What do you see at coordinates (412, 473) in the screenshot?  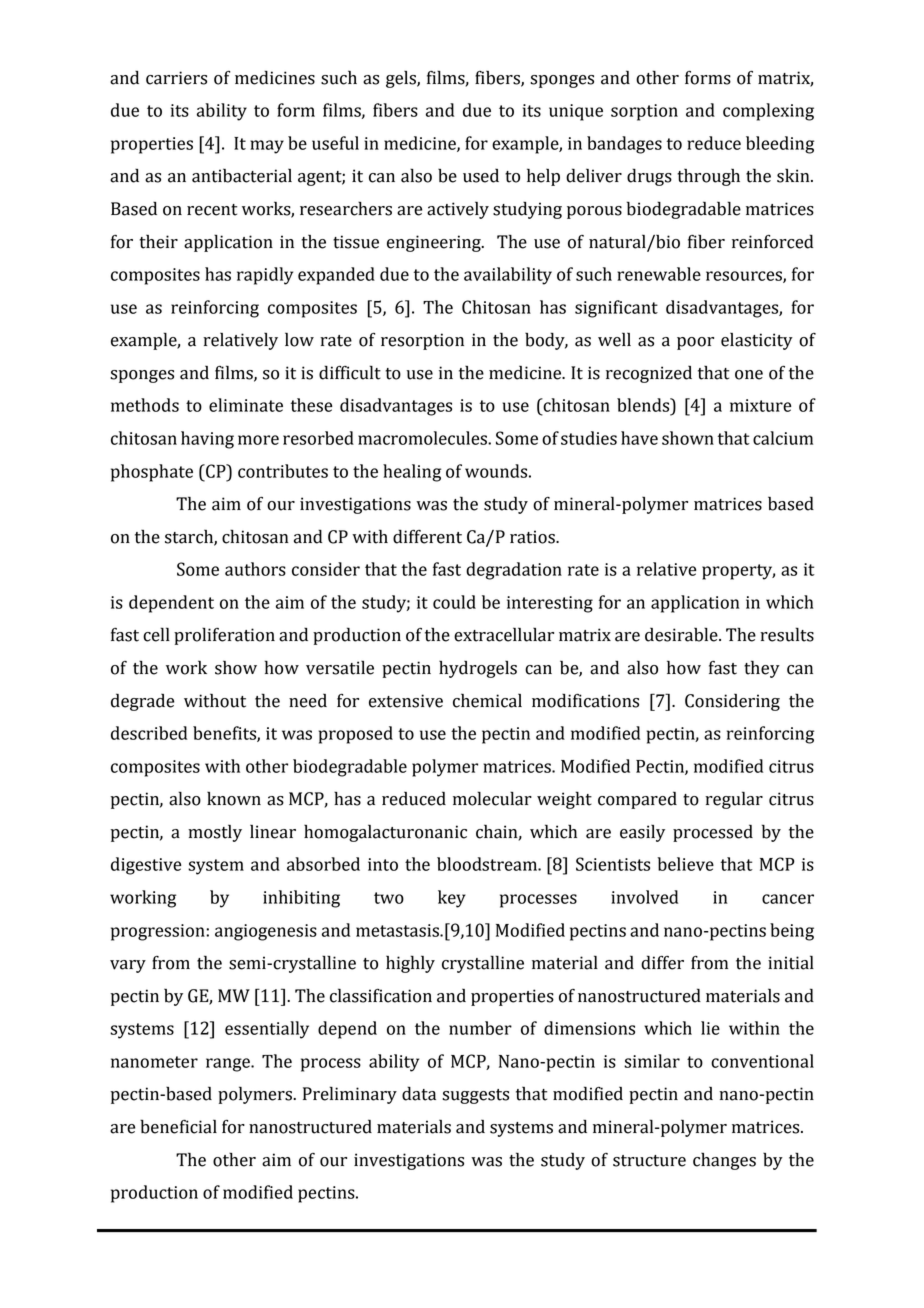 I see `healing` at bounding box center [412, 473].
